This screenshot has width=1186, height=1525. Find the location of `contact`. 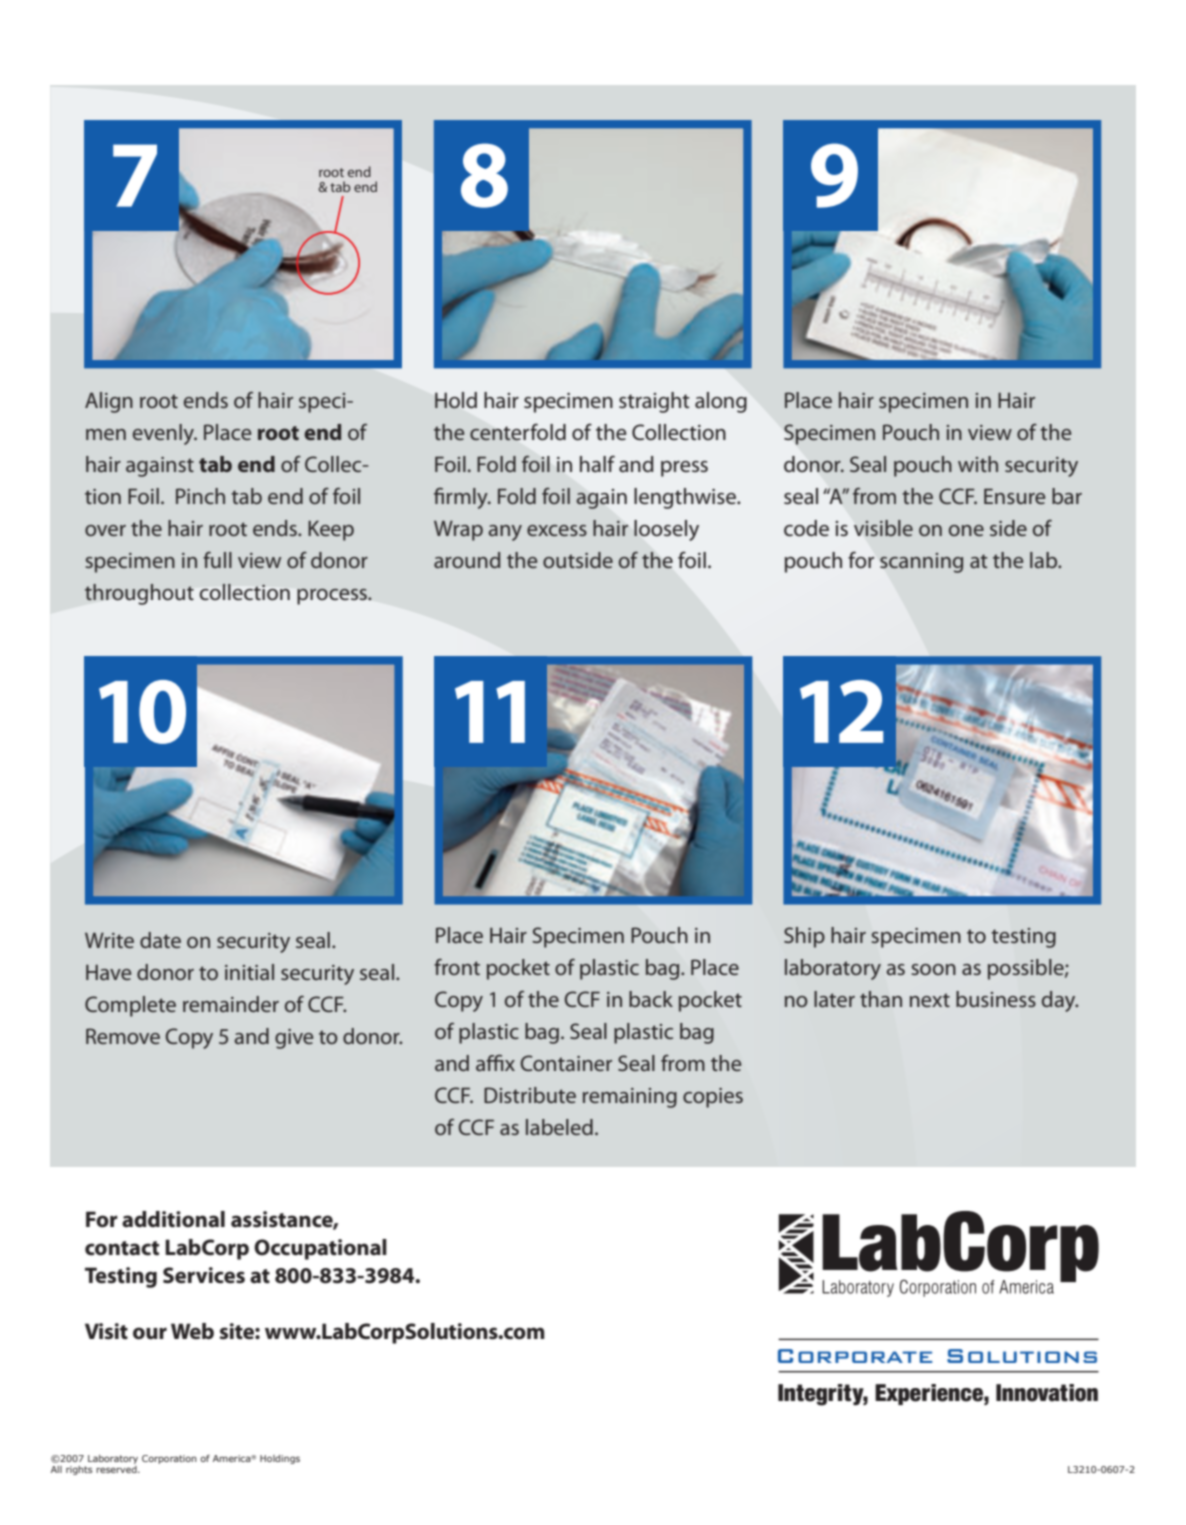

contact is located at coordinates (122, 1248).
